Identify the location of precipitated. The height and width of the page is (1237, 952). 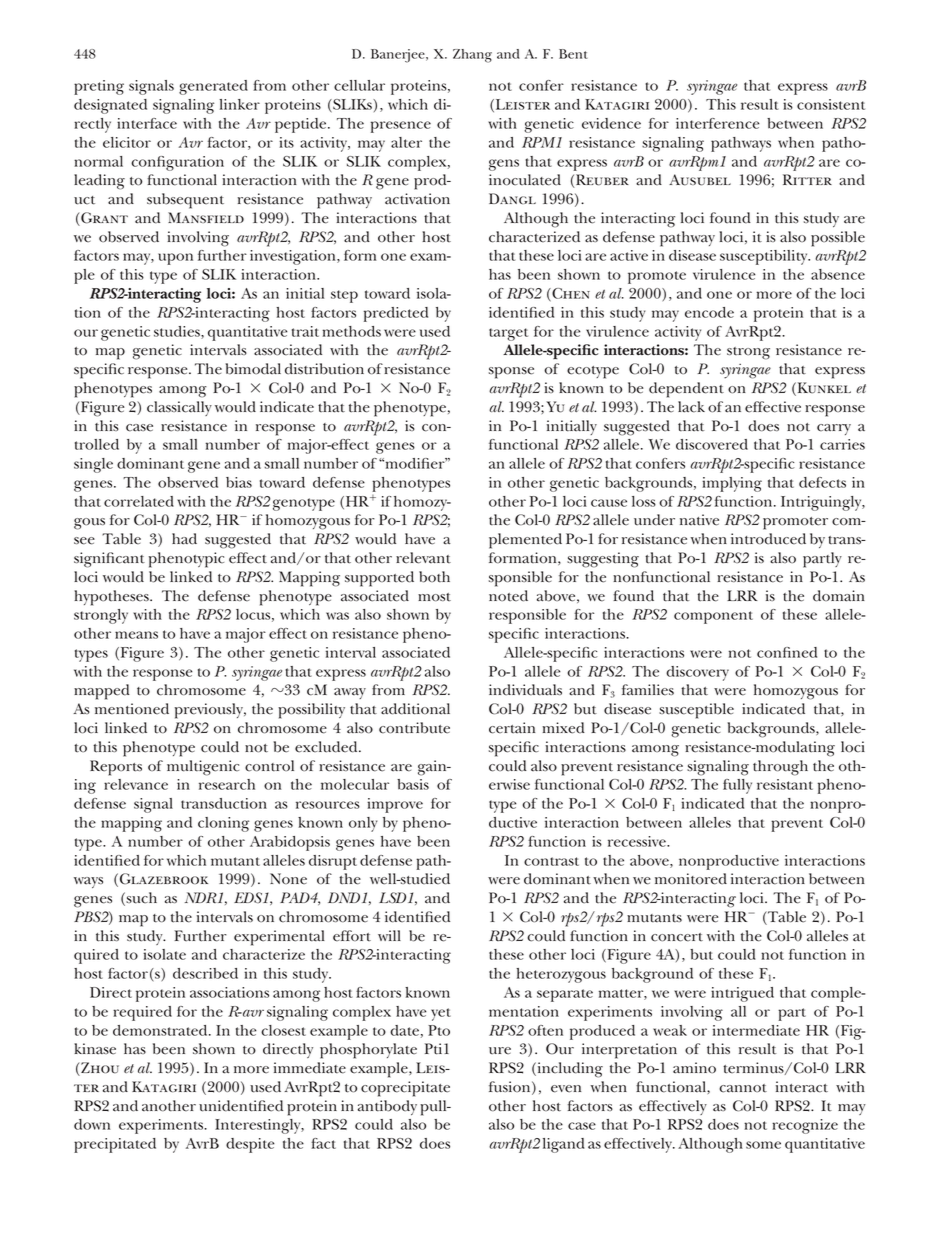
(115, 1145).
